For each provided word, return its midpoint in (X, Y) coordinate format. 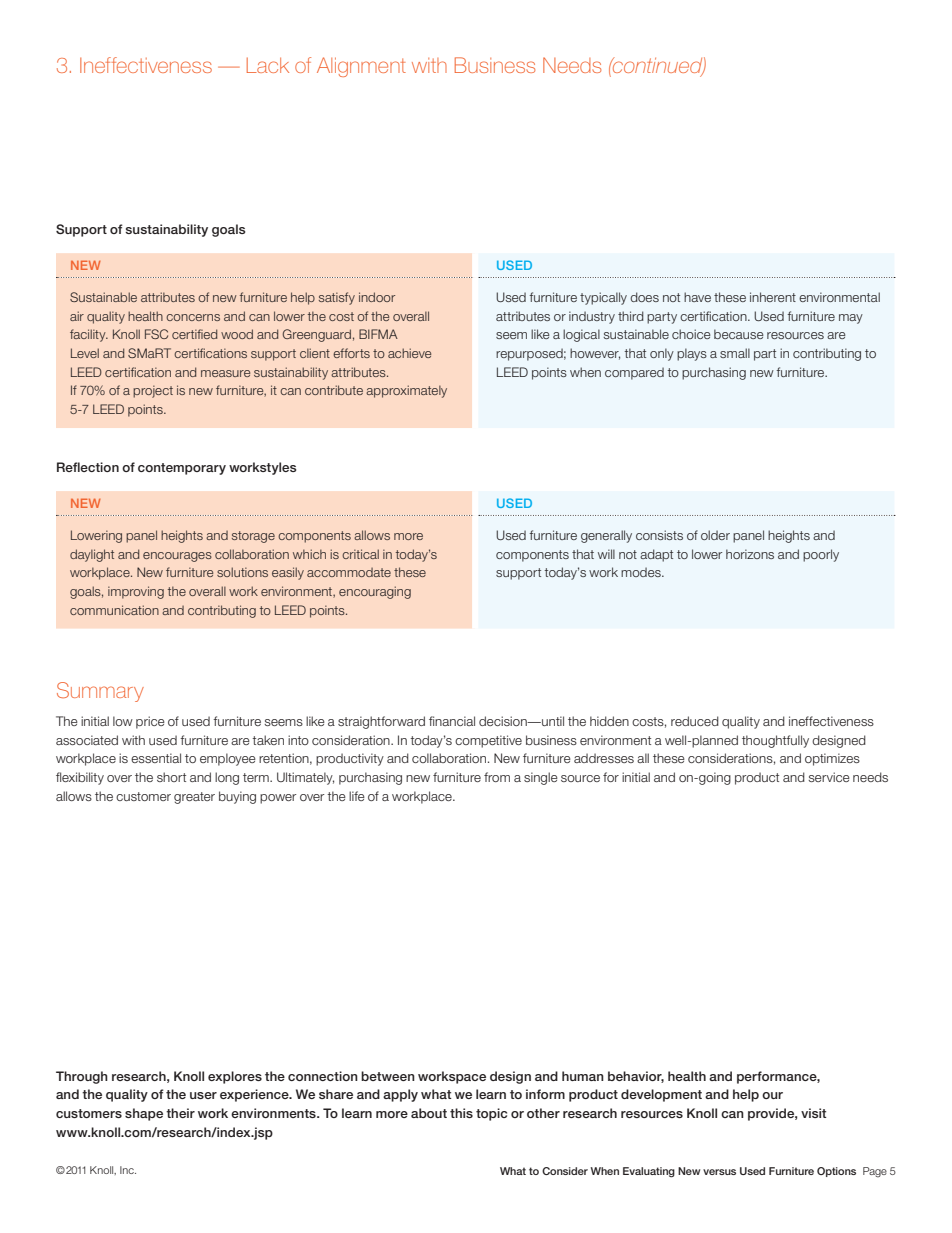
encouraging (375, 592)
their (180, 1113)
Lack (268, 65)
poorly (821, 555)
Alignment (361, 67)
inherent (773, 297)
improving (136, 592)
